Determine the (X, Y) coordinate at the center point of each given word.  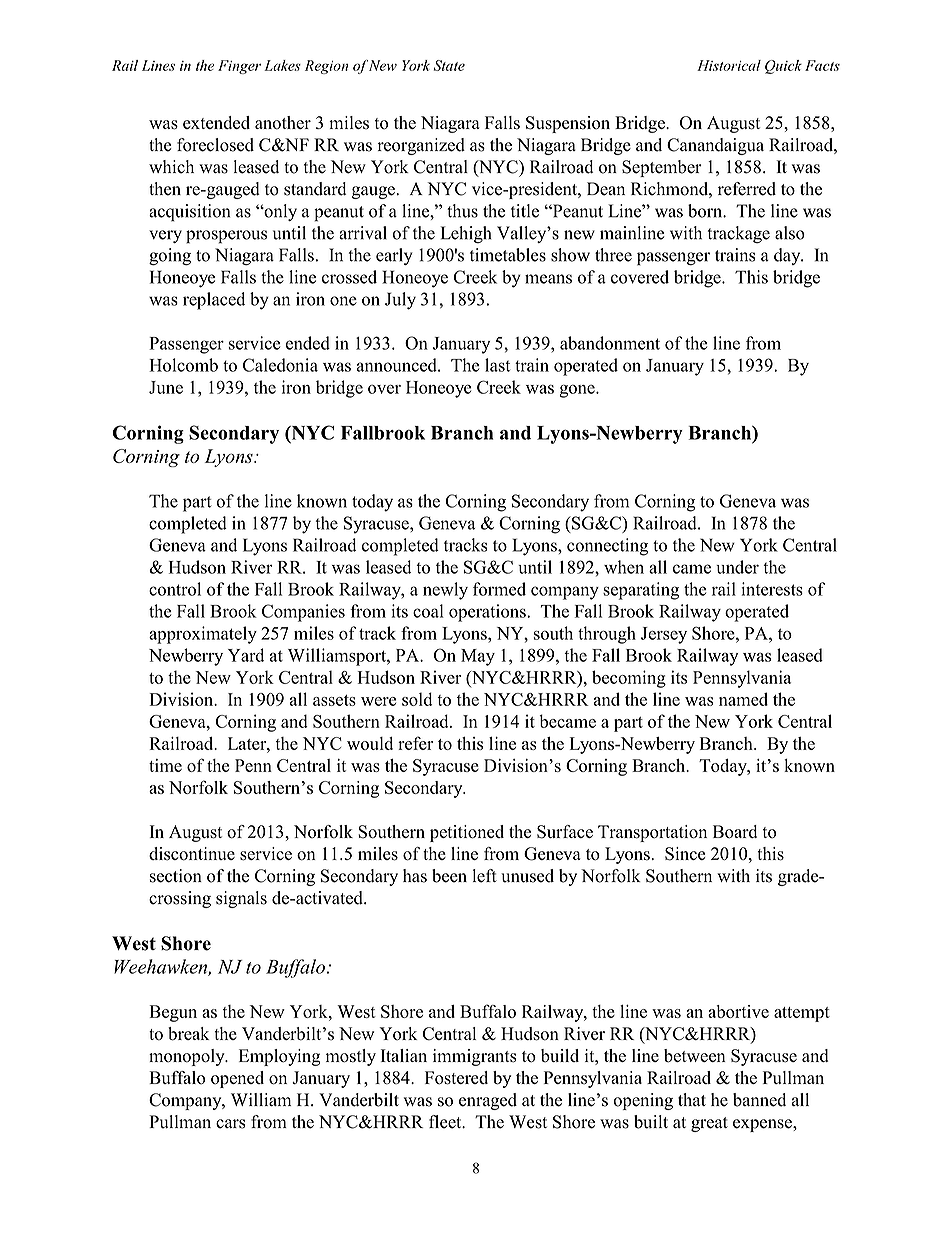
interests (772, 589)
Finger (239, 67)
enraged (488, 1101)
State (449, 65)
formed (499, 589)
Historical (729, 65)
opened (237, 1079)
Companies (303, 613)
